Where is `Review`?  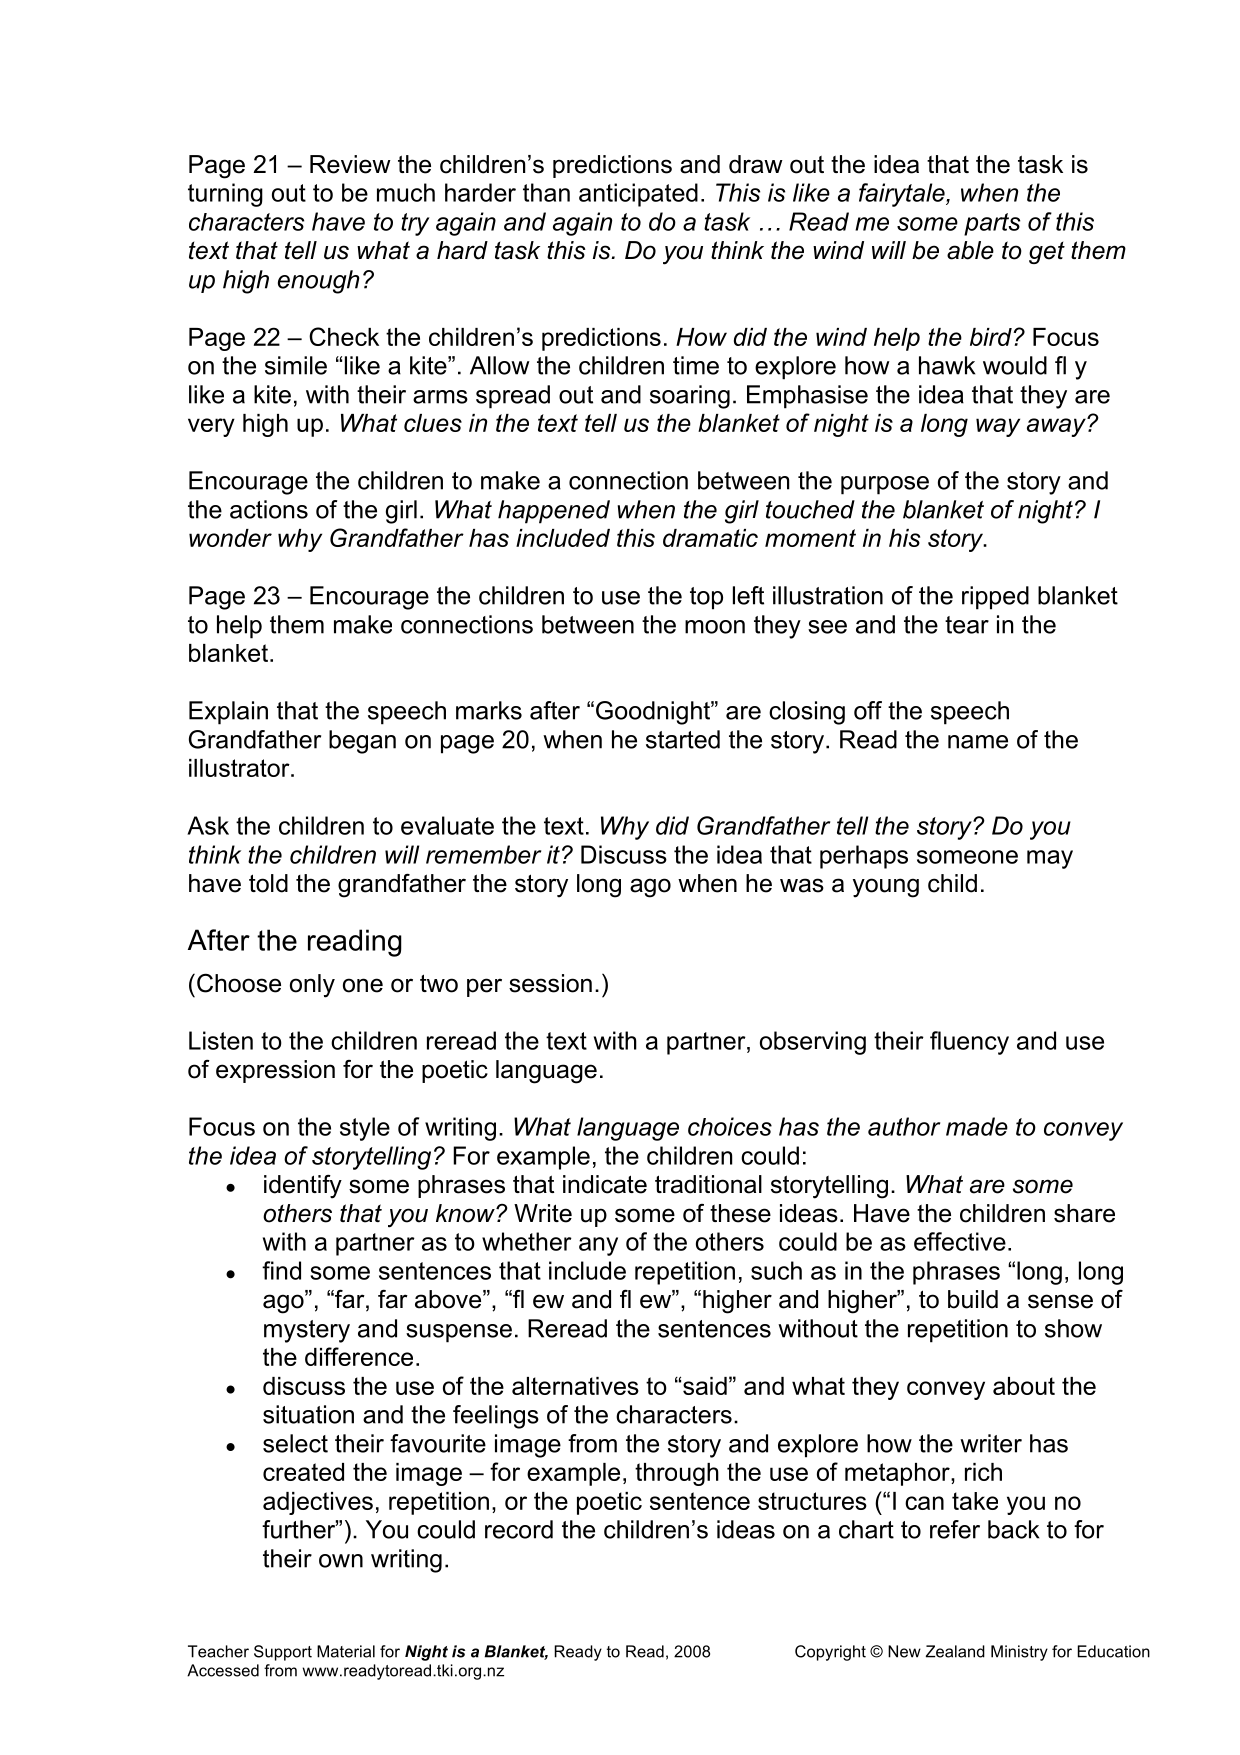 Review is located at coordinates (350, 164).
